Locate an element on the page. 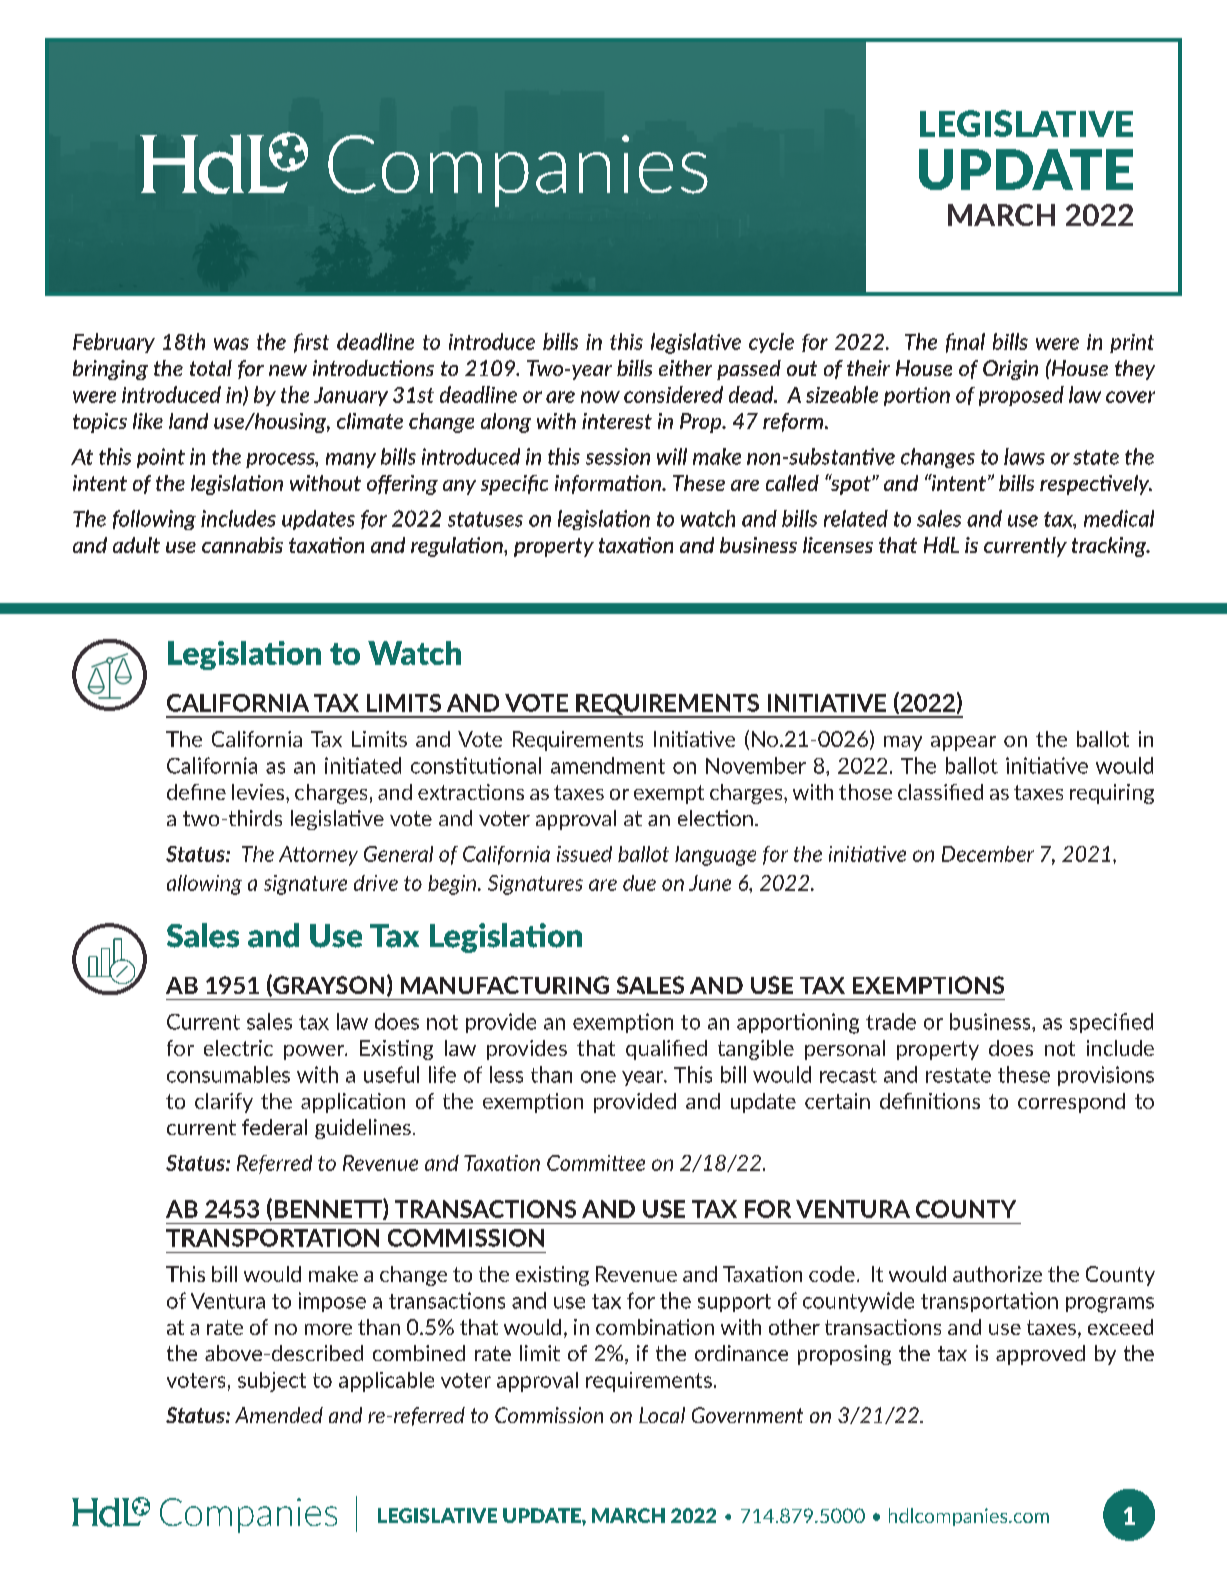 The height and width of the document is (1587, 1227). provisions is located at coordinates (1106, 1076).
